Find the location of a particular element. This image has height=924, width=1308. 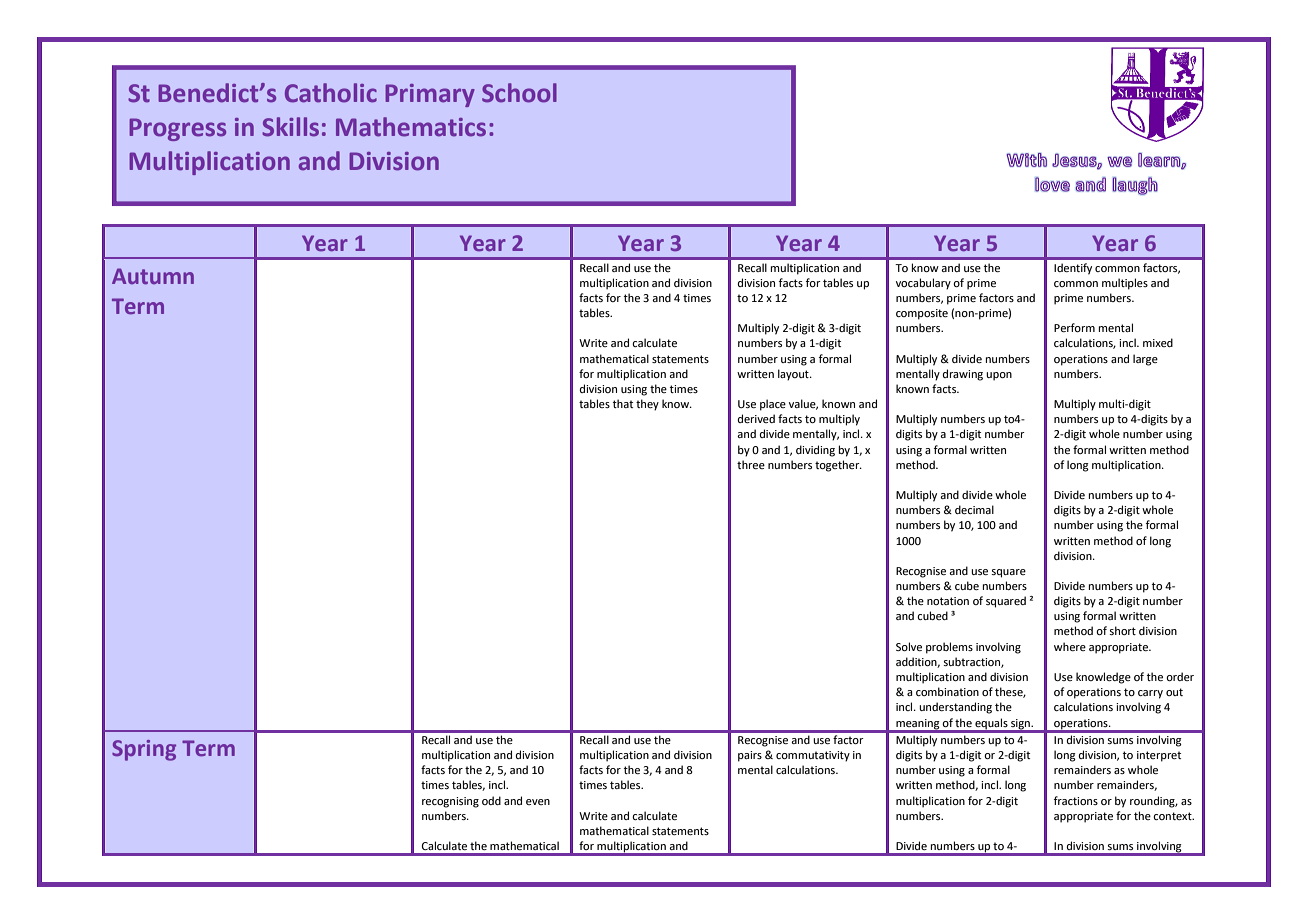

decimal is located at coordinates (974, 509).
